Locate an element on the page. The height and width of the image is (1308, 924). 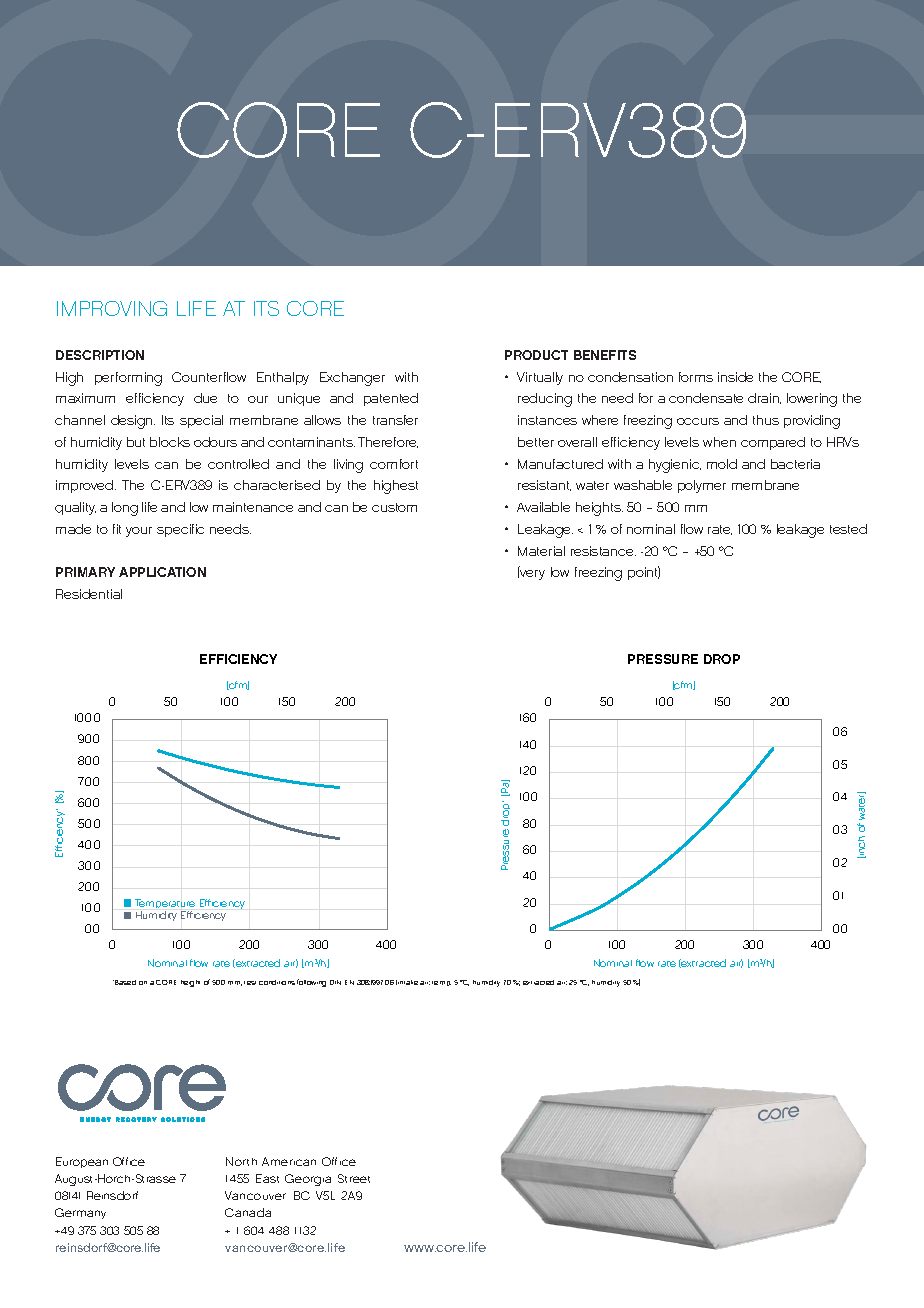
custom is located at coordinates (394, 507).
